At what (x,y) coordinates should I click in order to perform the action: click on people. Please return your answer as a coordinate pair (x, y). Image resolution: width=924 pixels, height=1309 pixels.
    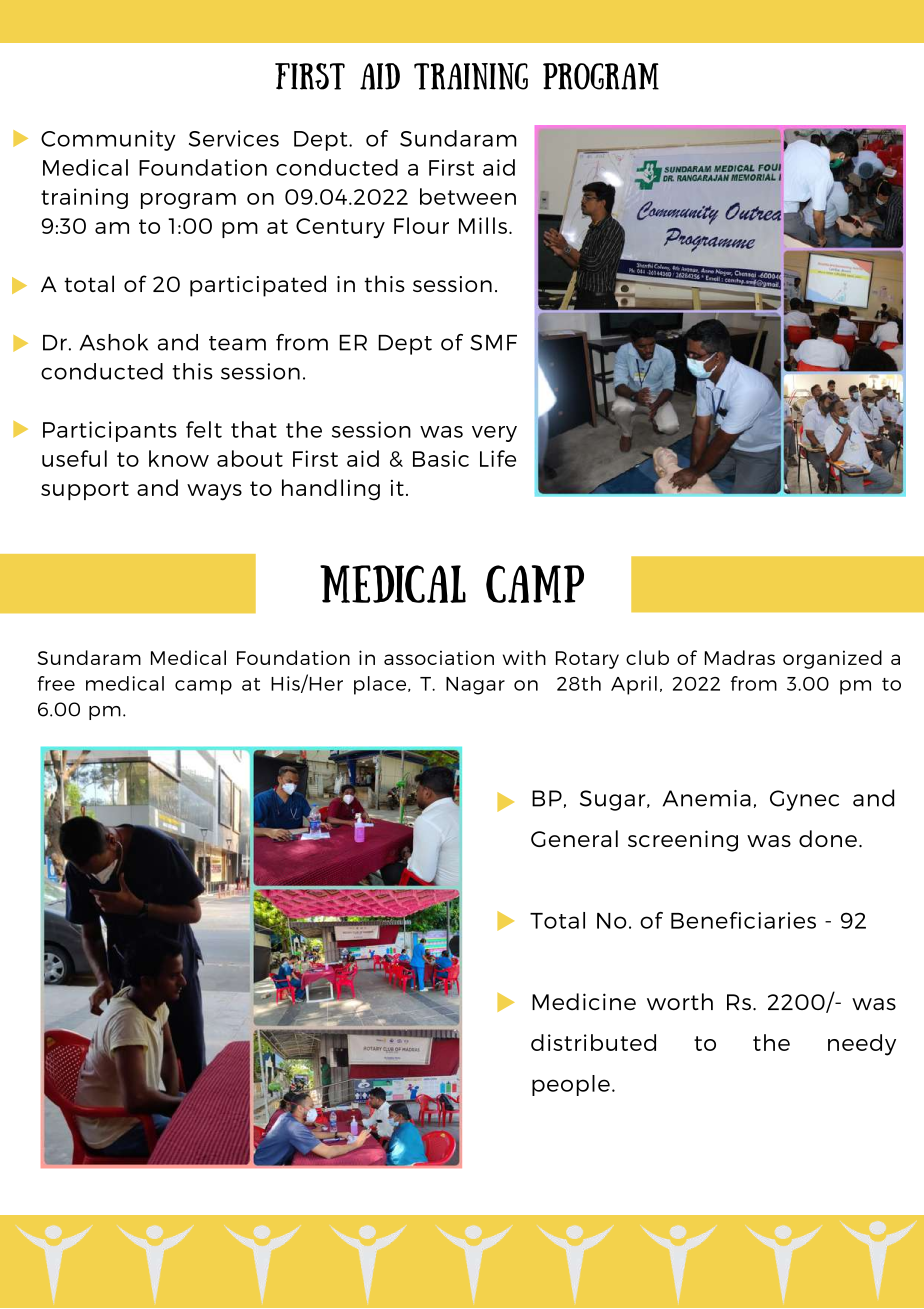
    Looking at the image, I should click on (571, 1085).
